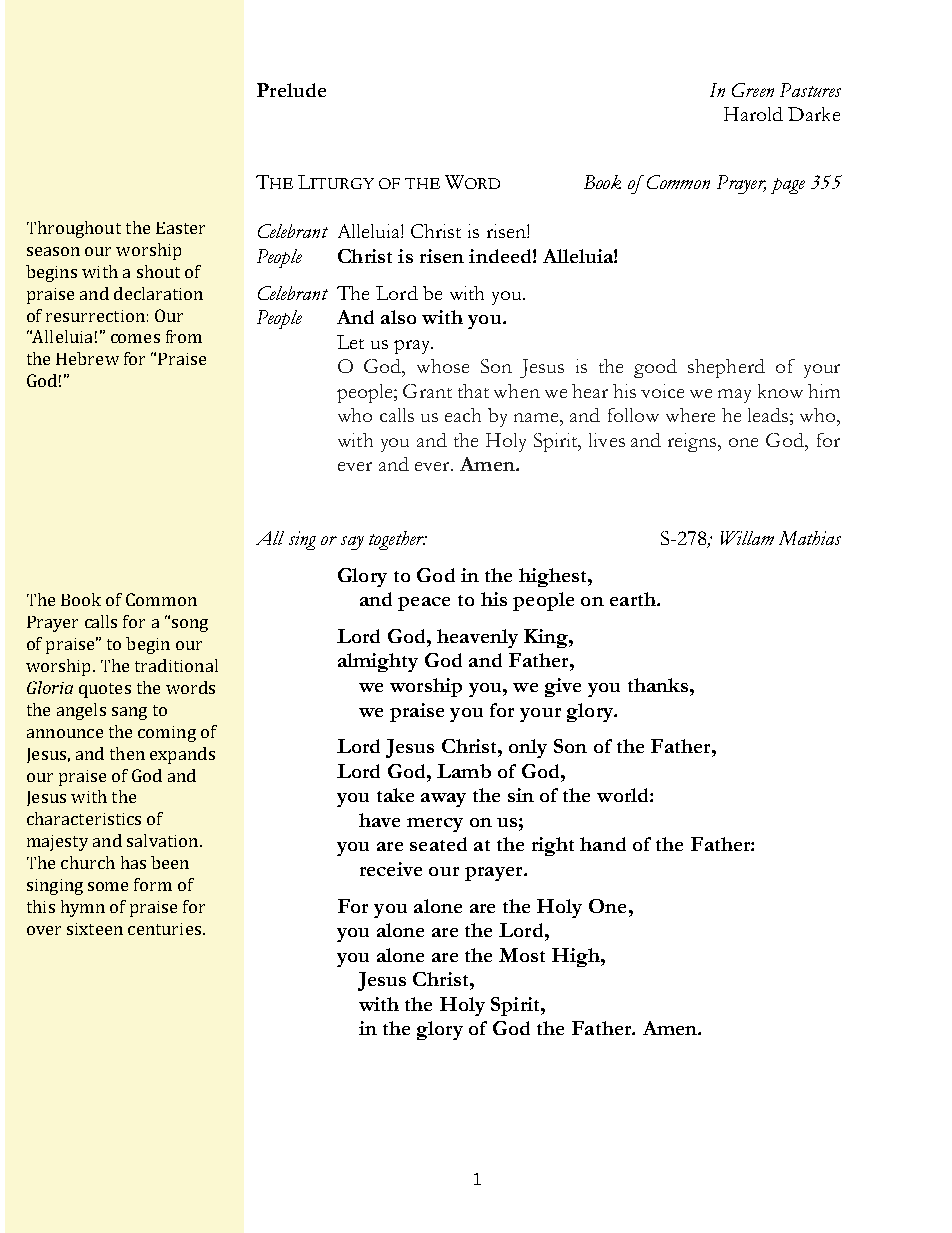  What do you see at coordinates (522, 955) in the image?
I see `Most` at bounding box center [522, 955].
